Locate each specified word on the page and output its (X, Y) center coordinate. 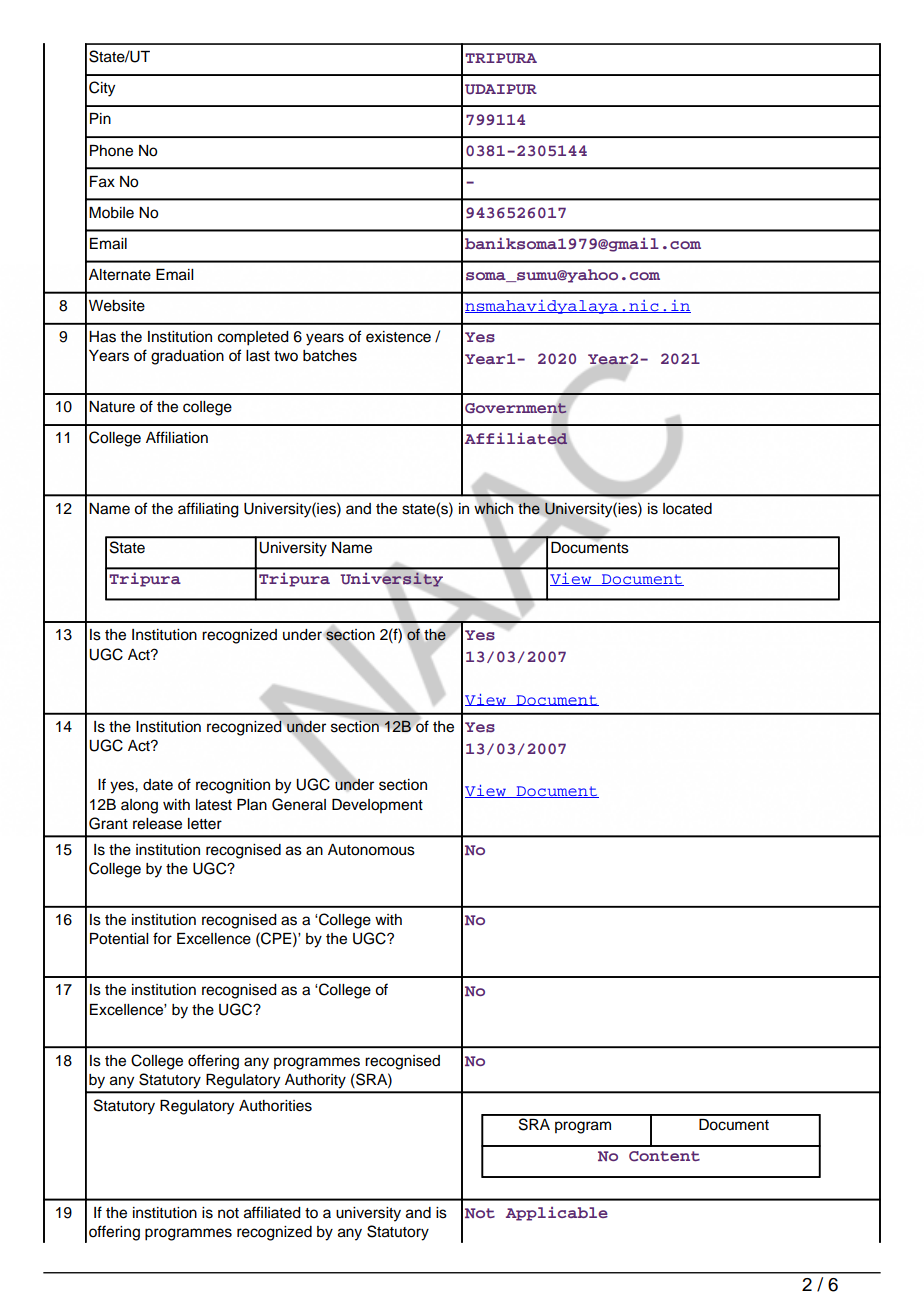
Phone (111, 151)
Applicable (557, 1214)
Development (377, 806)
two (286, 356)
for (162, 938)
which (493, 508)
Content (664, 1156)
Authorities (275, 1106)
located (687, 509)
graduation (187, 357)
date (158, 785)
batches (330, 356)
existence (398, 337)
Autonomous (371, 850)
